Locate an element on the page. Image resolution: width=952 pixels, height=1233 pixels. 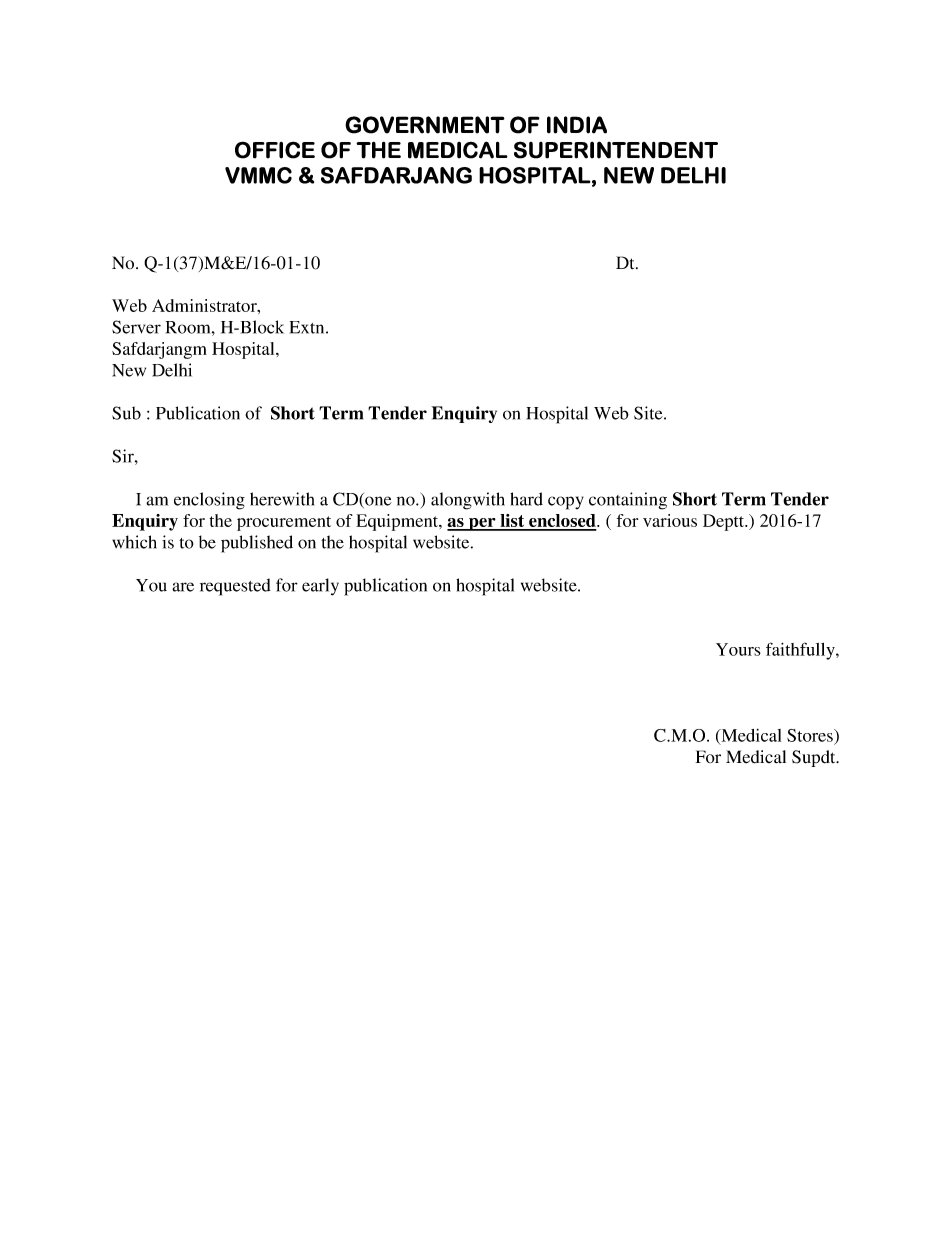
published is located at coordinates (257, 544).
